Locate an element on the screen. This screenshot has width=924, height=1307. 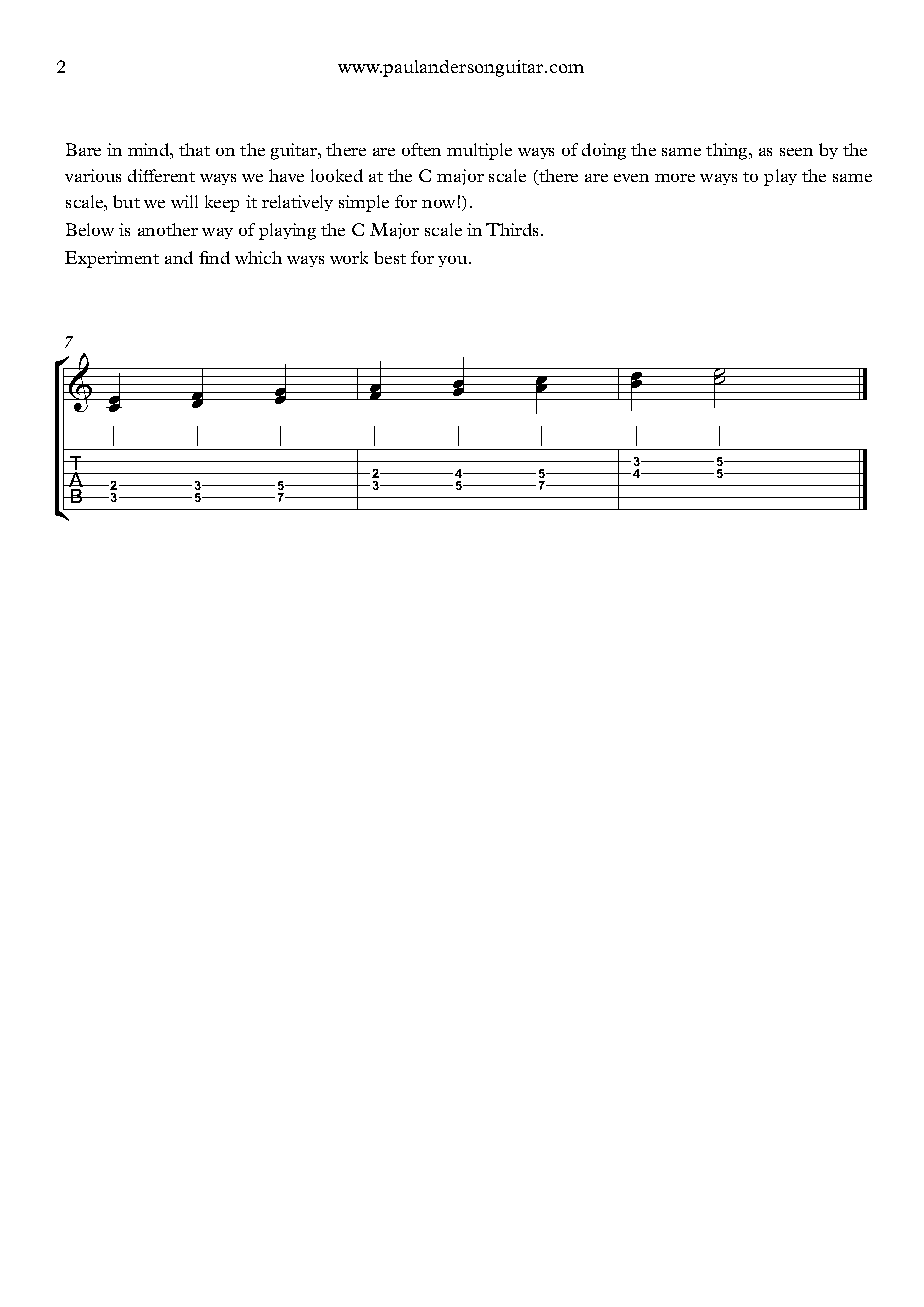
best is located at coordinates (390, 257).
